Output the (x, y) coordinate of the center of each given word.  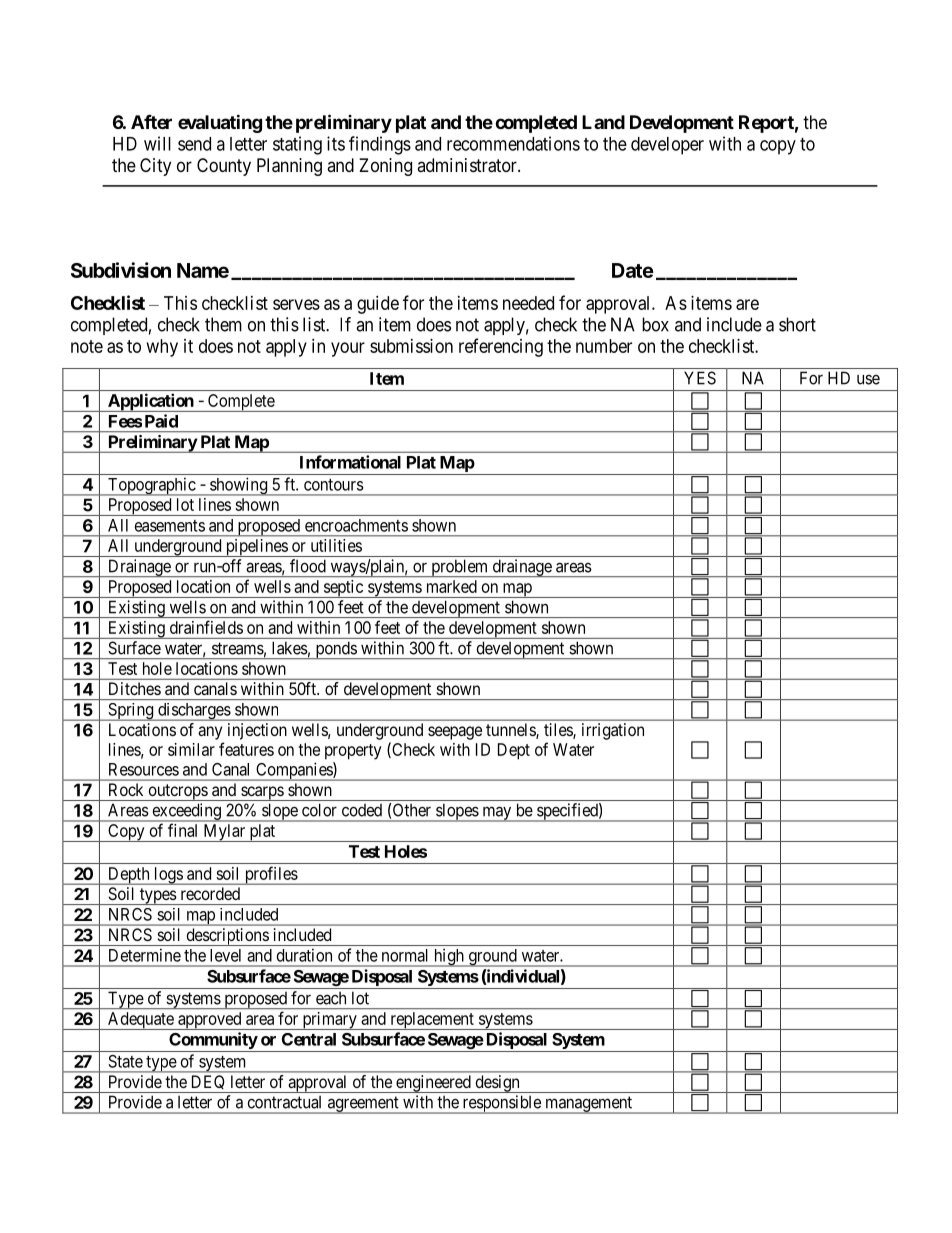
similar (191, 749)
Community (213, 1042)
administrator (468, 165)
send (194, 144)
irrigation (613, 731)
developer (667, 146)
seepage (455, 733)
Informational (350, 462)
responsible (501, 1104)
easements (170, 526)
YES (700, 378)
